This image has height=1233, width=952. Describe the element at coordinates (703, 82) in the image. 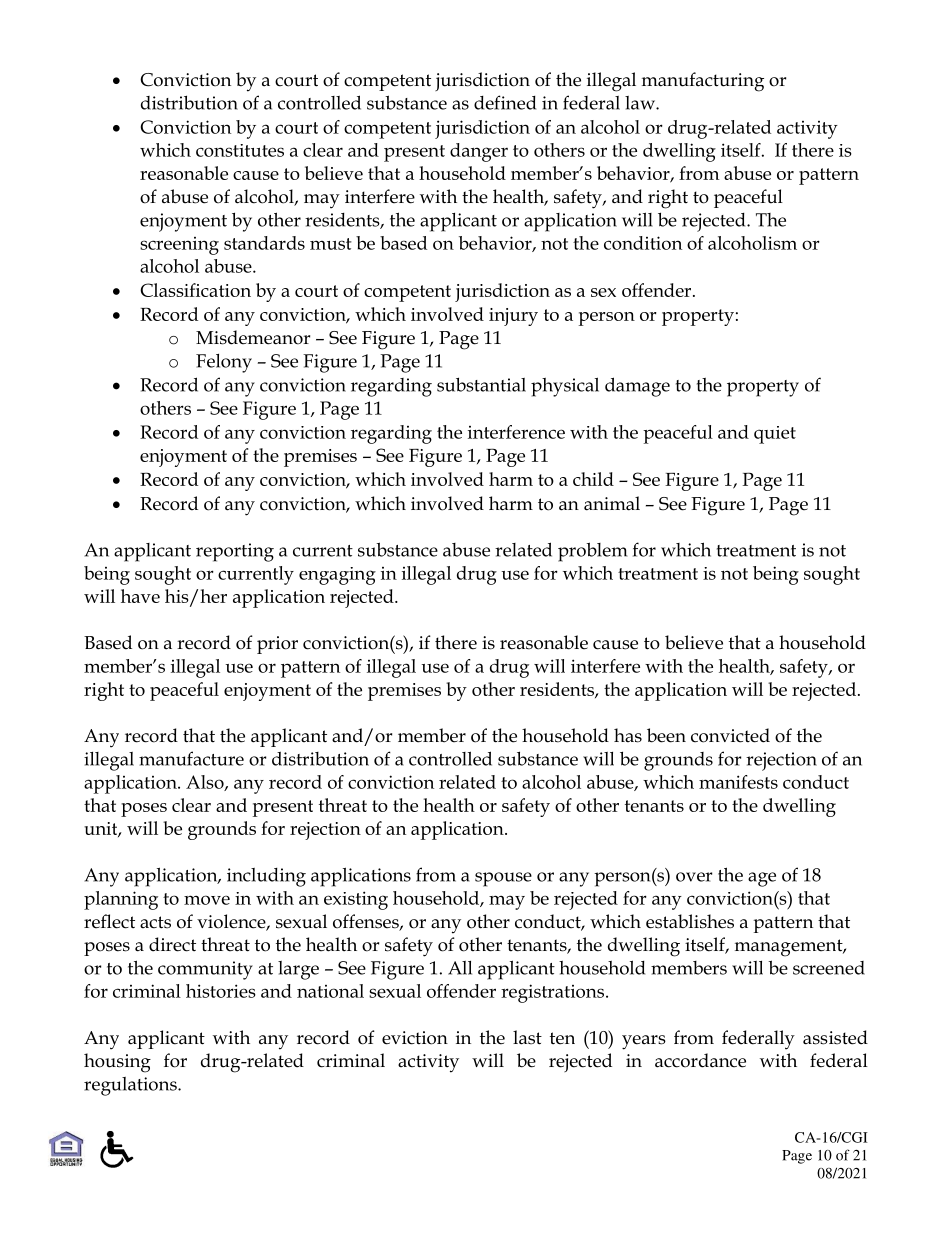

I see `manufacturing` at that location.
